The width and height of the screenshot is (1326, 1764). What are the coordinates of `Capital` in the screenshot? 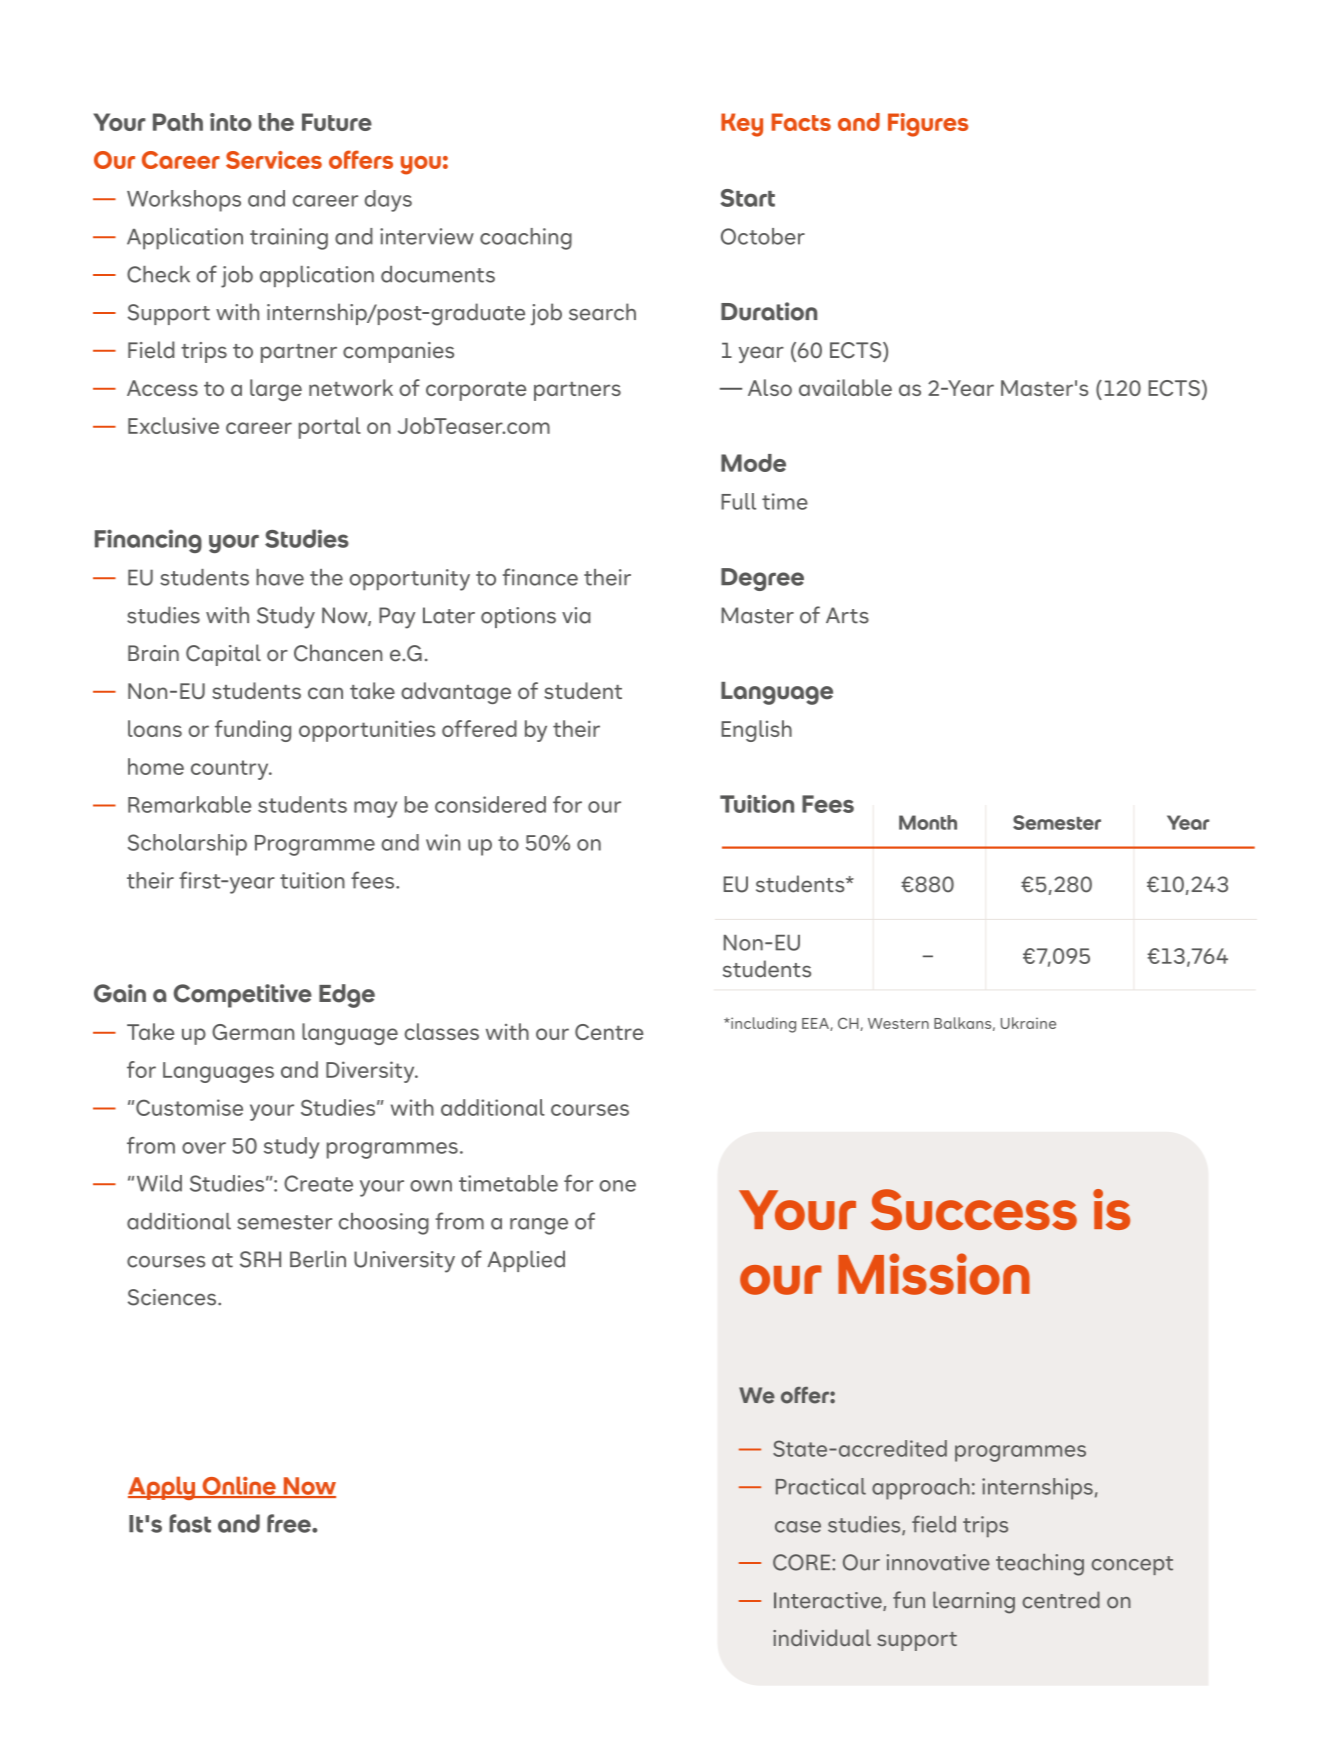 It's located at (223, 655).
